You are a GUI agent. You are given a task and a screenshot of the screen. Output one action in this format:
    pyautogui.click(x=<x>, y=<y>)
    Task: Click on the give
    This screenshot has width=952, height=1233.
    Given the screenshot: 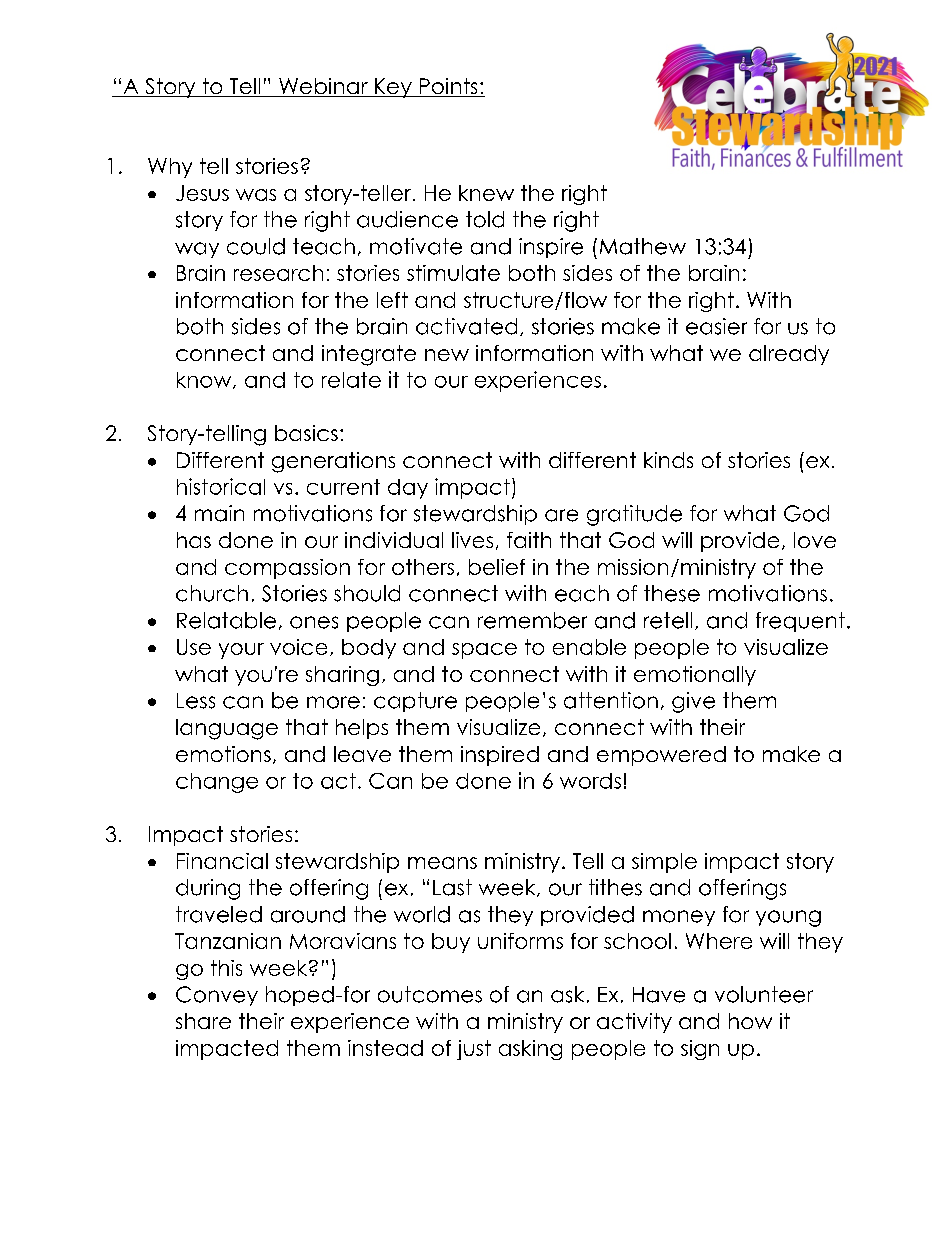 What is the action you would take?
    pyautogui.click(x=693, y=702)
